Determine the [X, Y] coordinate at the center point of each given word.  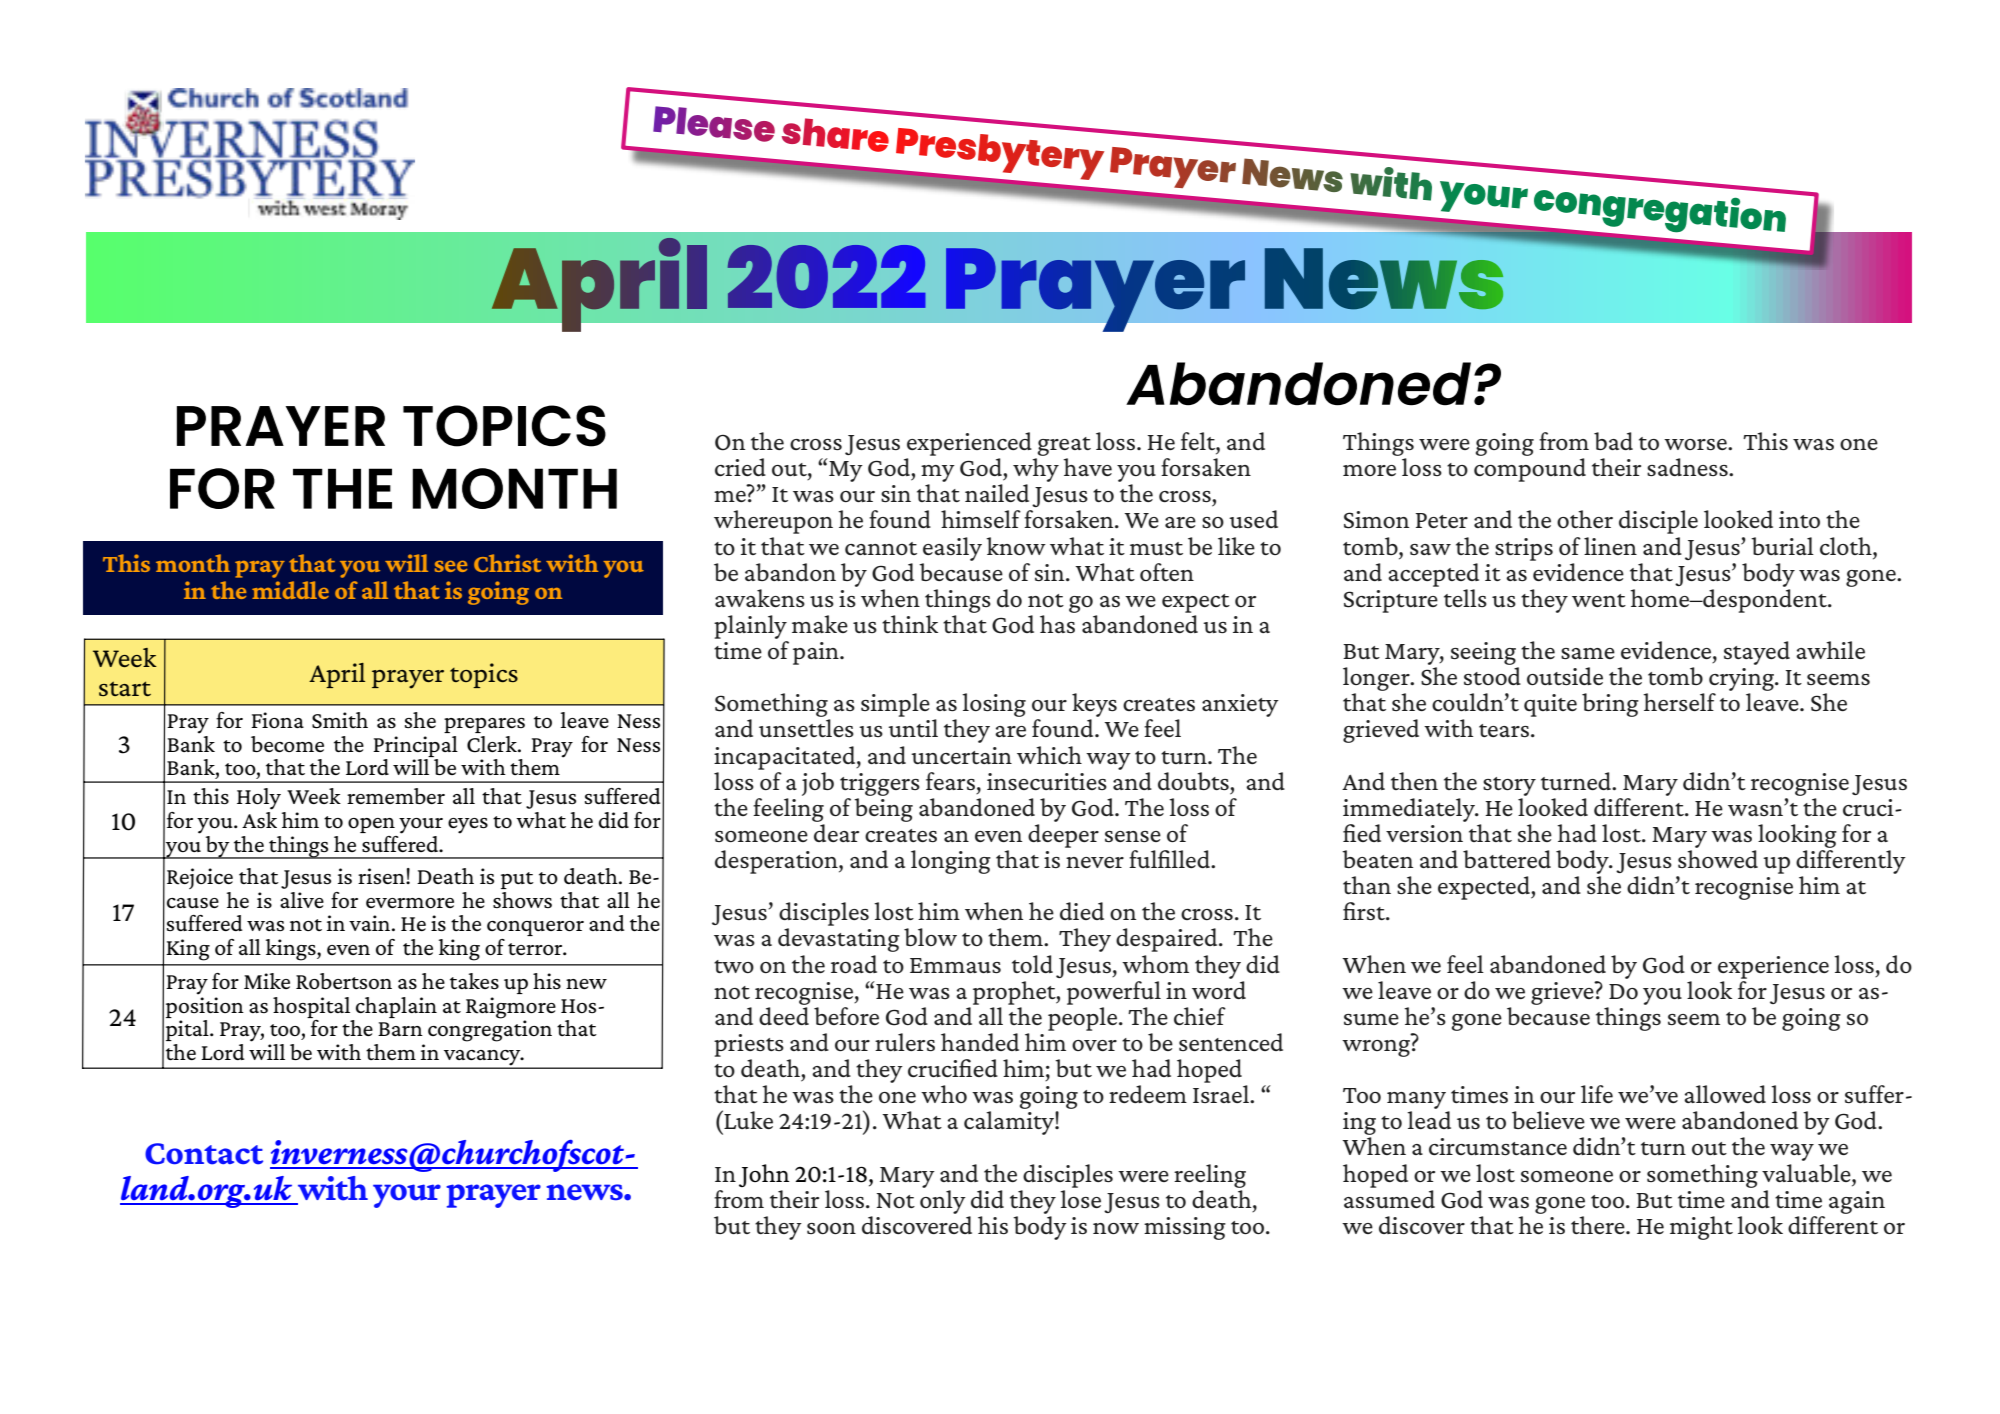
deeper [1063, 834]
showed [1718, 859]
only [943, 1200]
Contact [204, 1154]
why [1036, 470]
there [1599, 1225]
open [371, 825]
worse [1696, 444]
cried [740, 467]
